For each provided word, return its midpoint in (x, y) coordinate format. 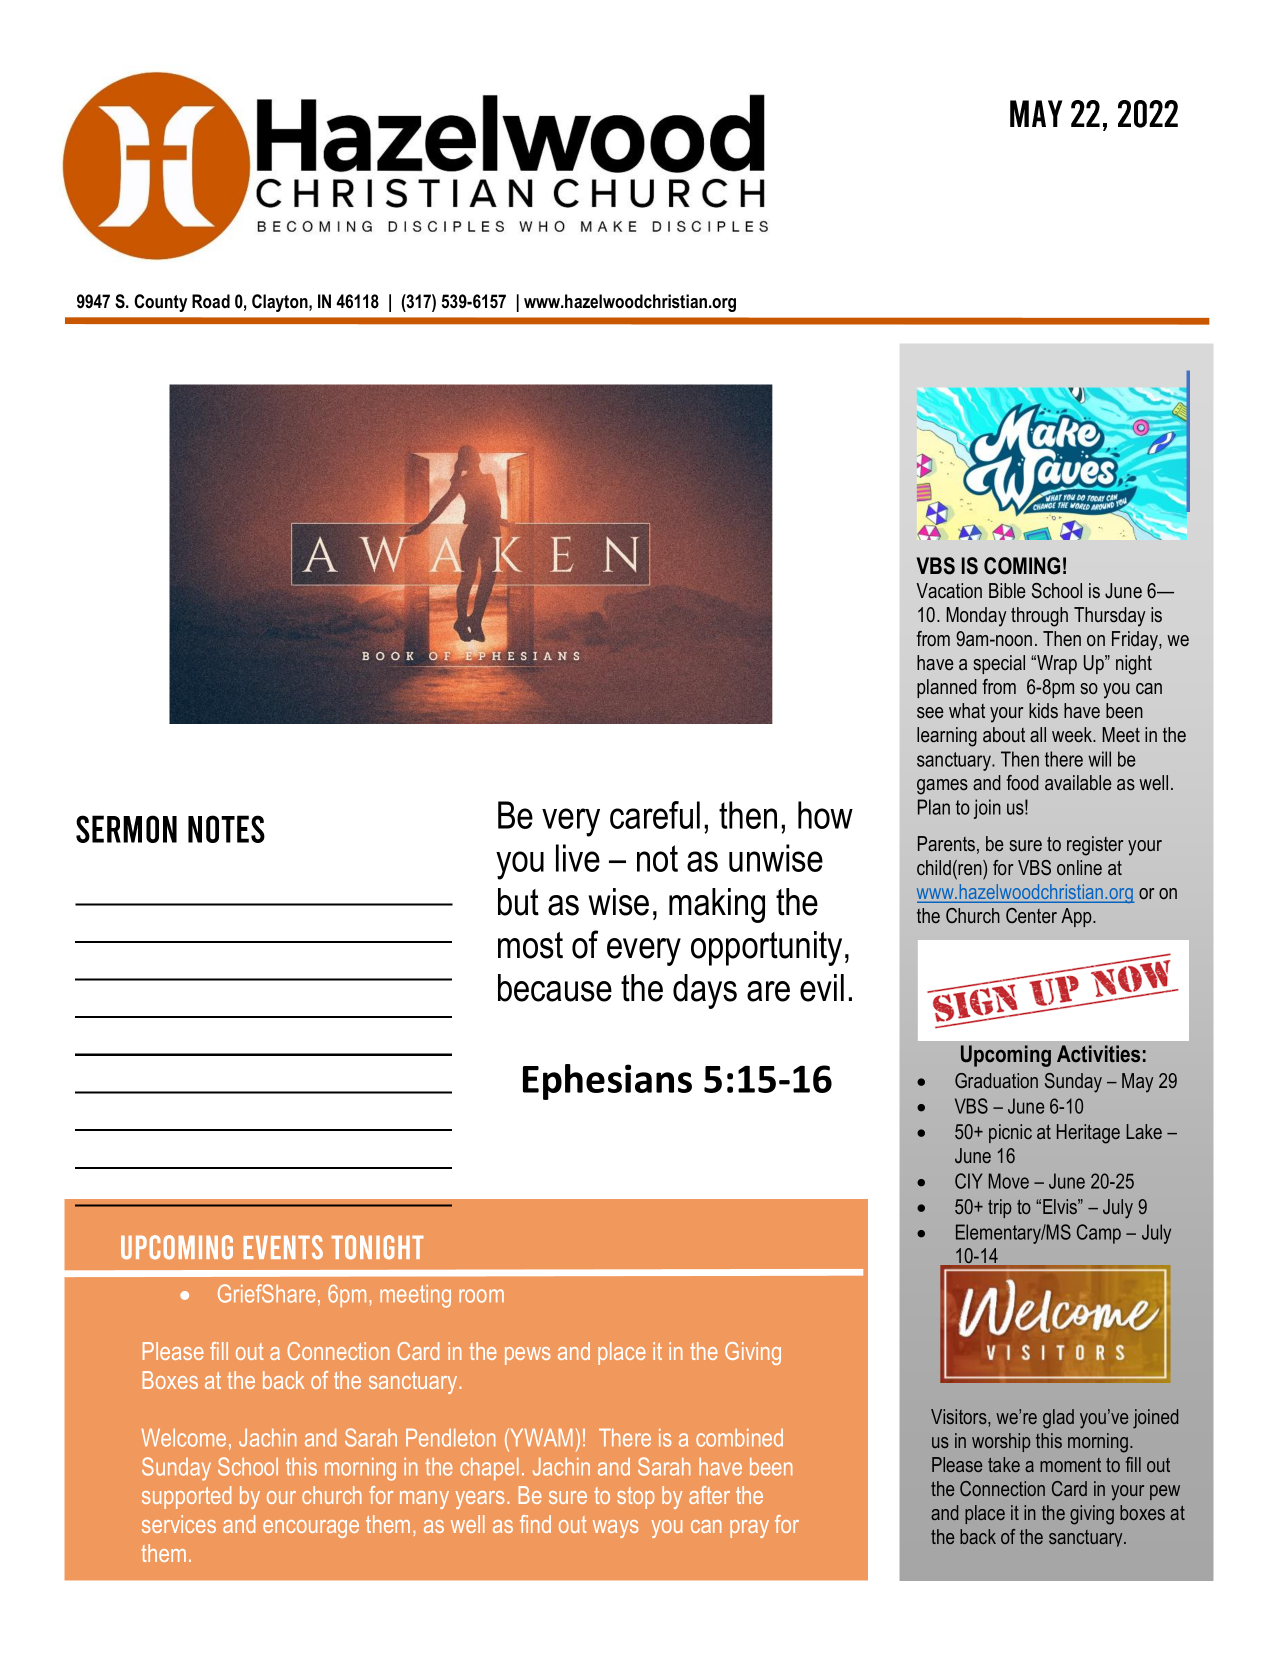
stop (636, 1498)
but (518, 902)
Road (211, 301)
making (717, 905)
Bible (1007, 590)
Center (1031, 915)
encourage (311, 1529)
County (160, 303)
